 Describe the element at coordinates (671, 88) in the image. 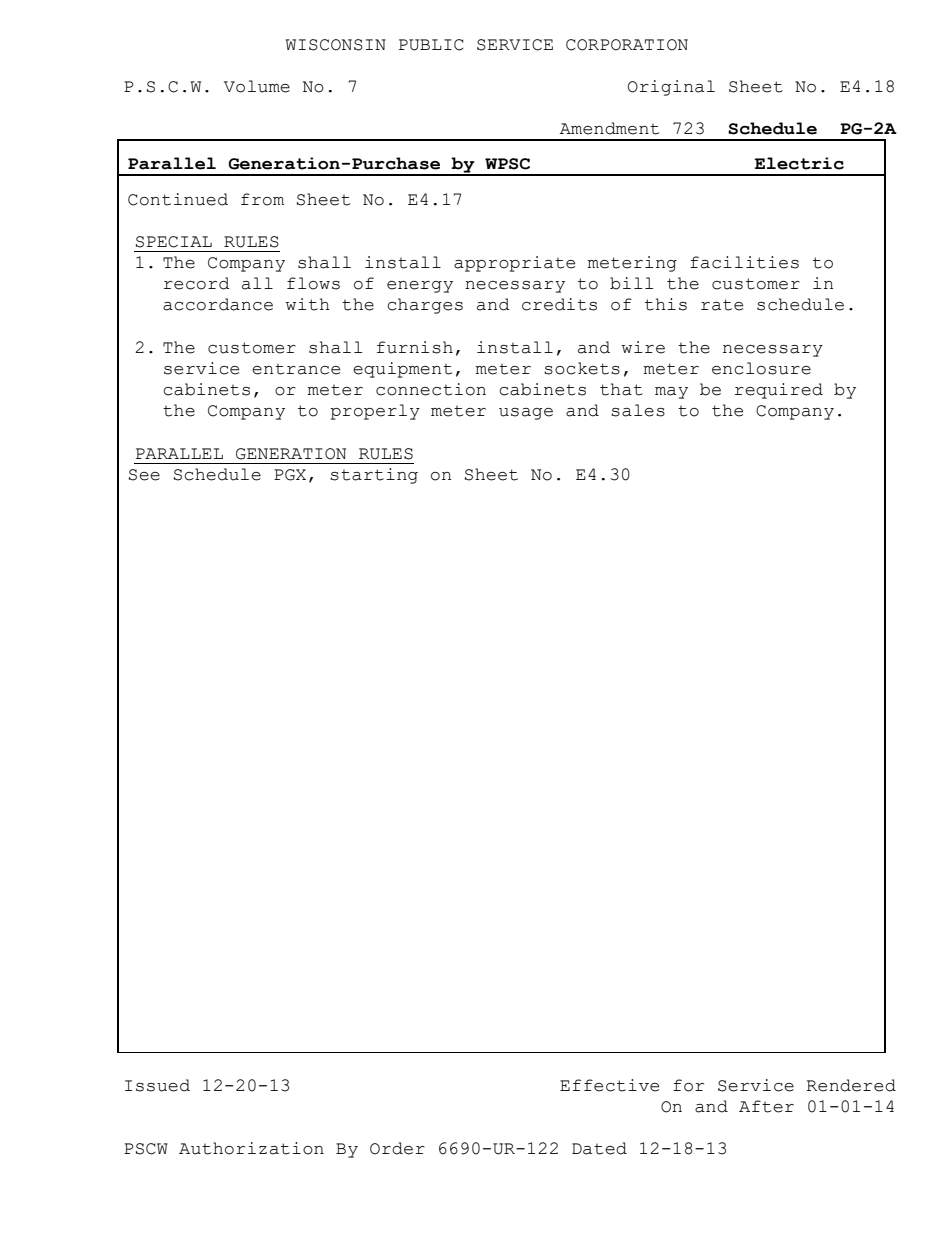

I see `Original` at that location.
